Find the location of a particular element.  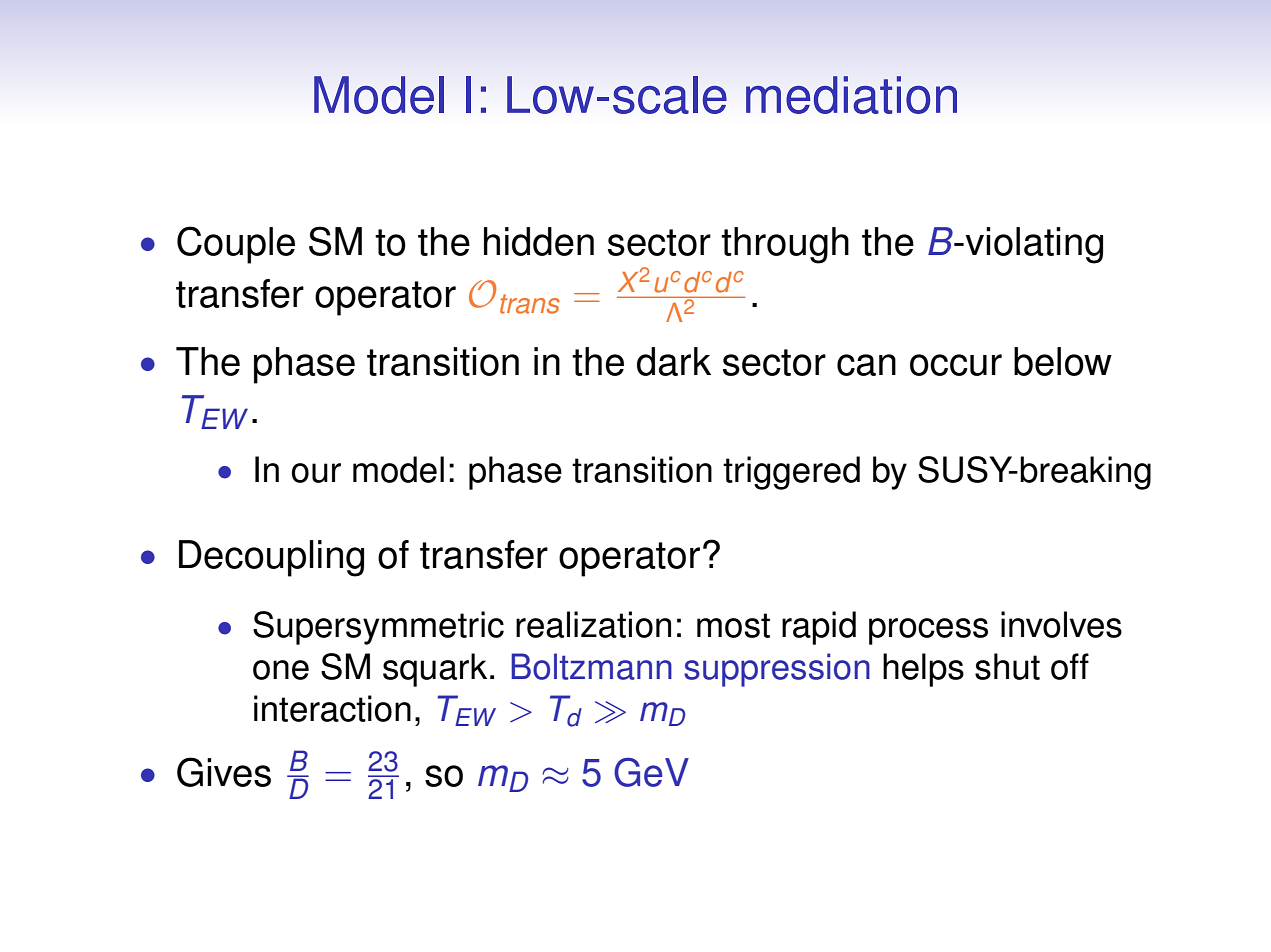

dark is located at coordinates (674, 361).
